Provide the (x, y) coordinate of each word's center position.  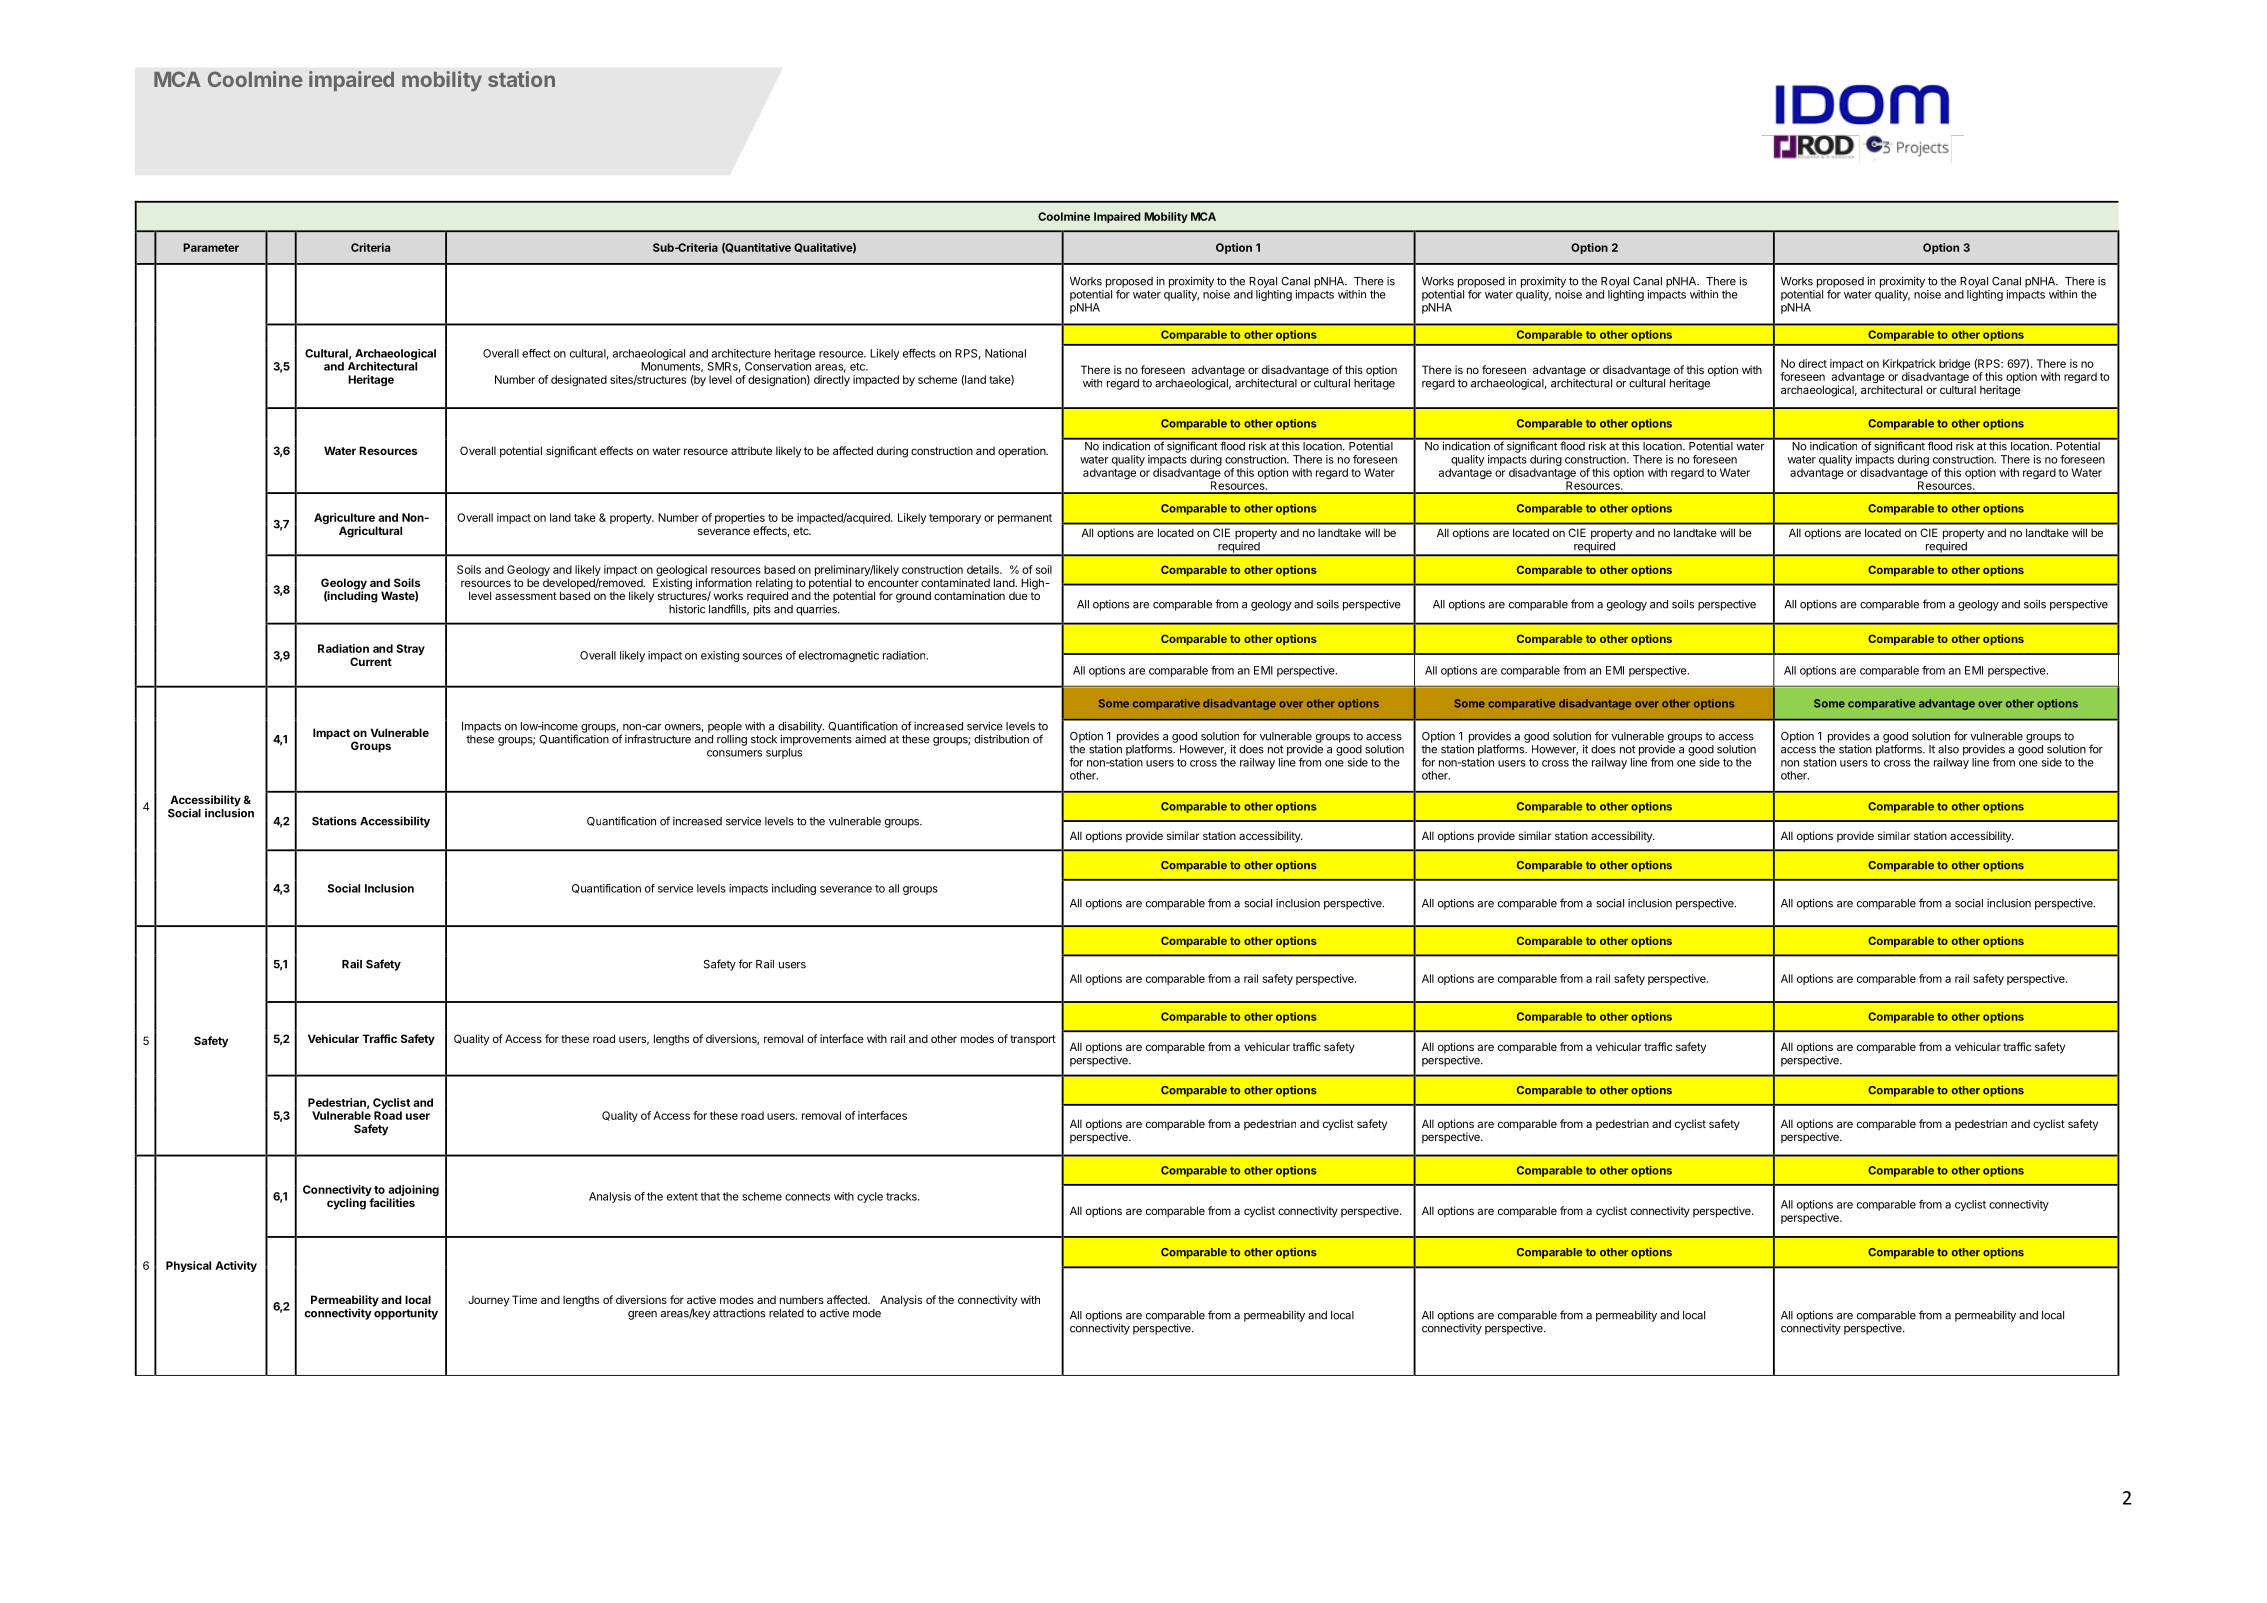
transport (1033, 1040)
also (1948, 749)
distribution (1001, 739)
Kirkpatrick (1909, 364)
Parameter (211, 247)
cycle (870, 1197)
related (786, 1313)
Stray (410, 649)
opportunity (405, 1313)
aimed (870, 739)
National (1005, 353)
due (1018, 596)
